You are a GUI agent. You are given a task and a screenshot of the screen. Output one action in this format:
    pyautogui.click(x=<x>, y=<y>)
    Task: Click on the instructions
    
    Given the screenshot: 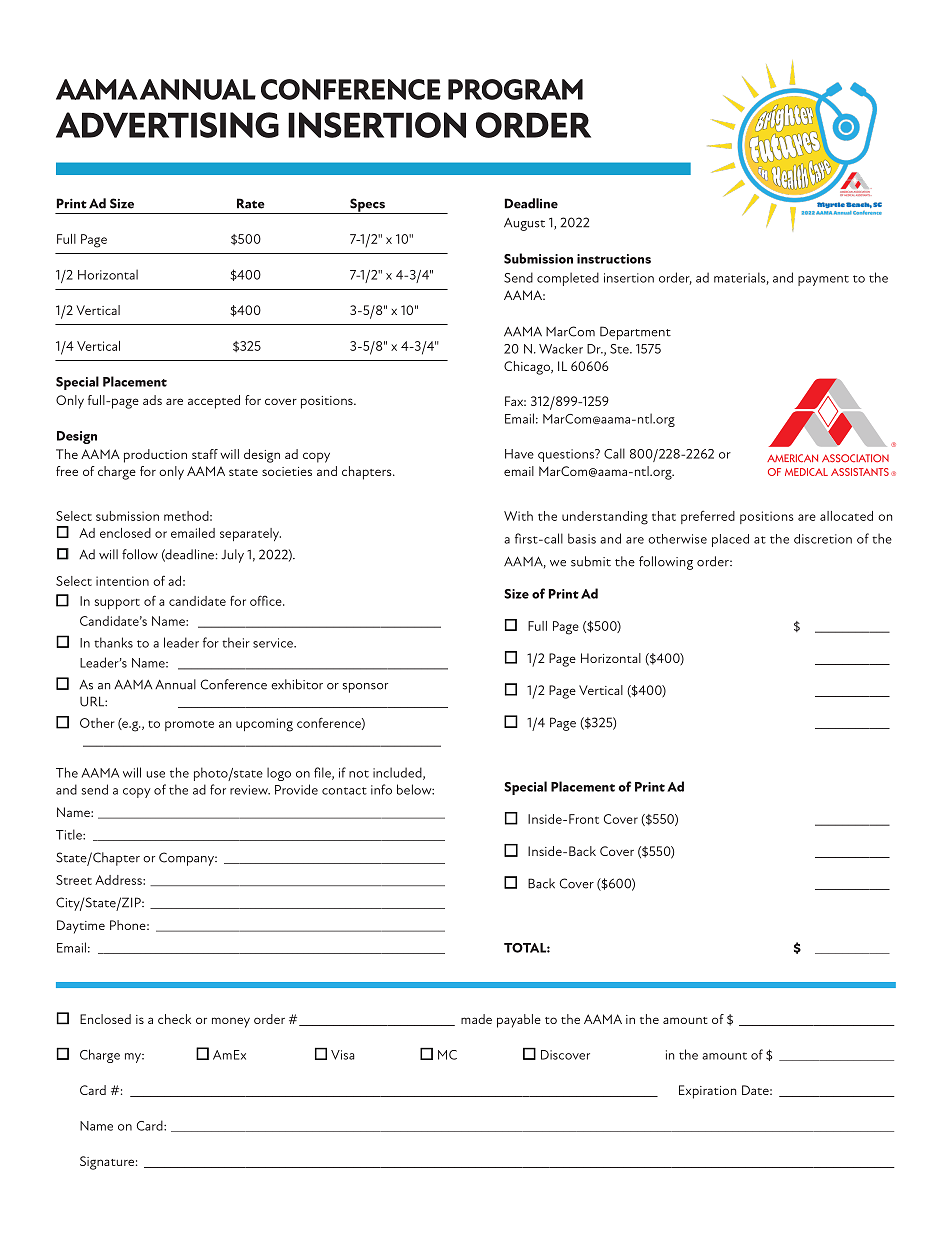 What is the action you would take?
    pyautogui.click(x=614, y=259)
